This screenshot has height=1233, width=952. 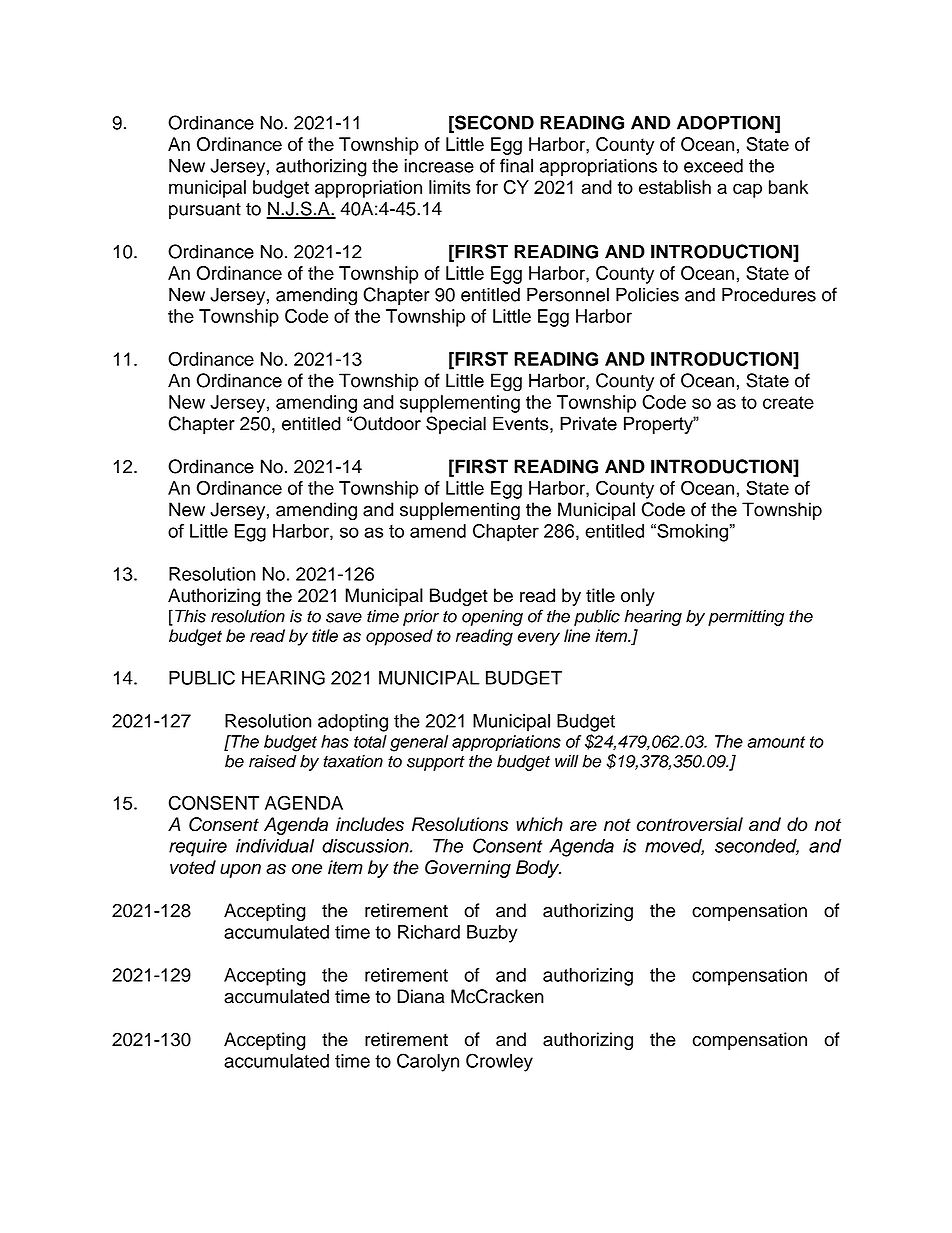 What do you see at coordinates (205, 211) in the screenshot?
I see `pursuant` at bounding box center [205, 211].
